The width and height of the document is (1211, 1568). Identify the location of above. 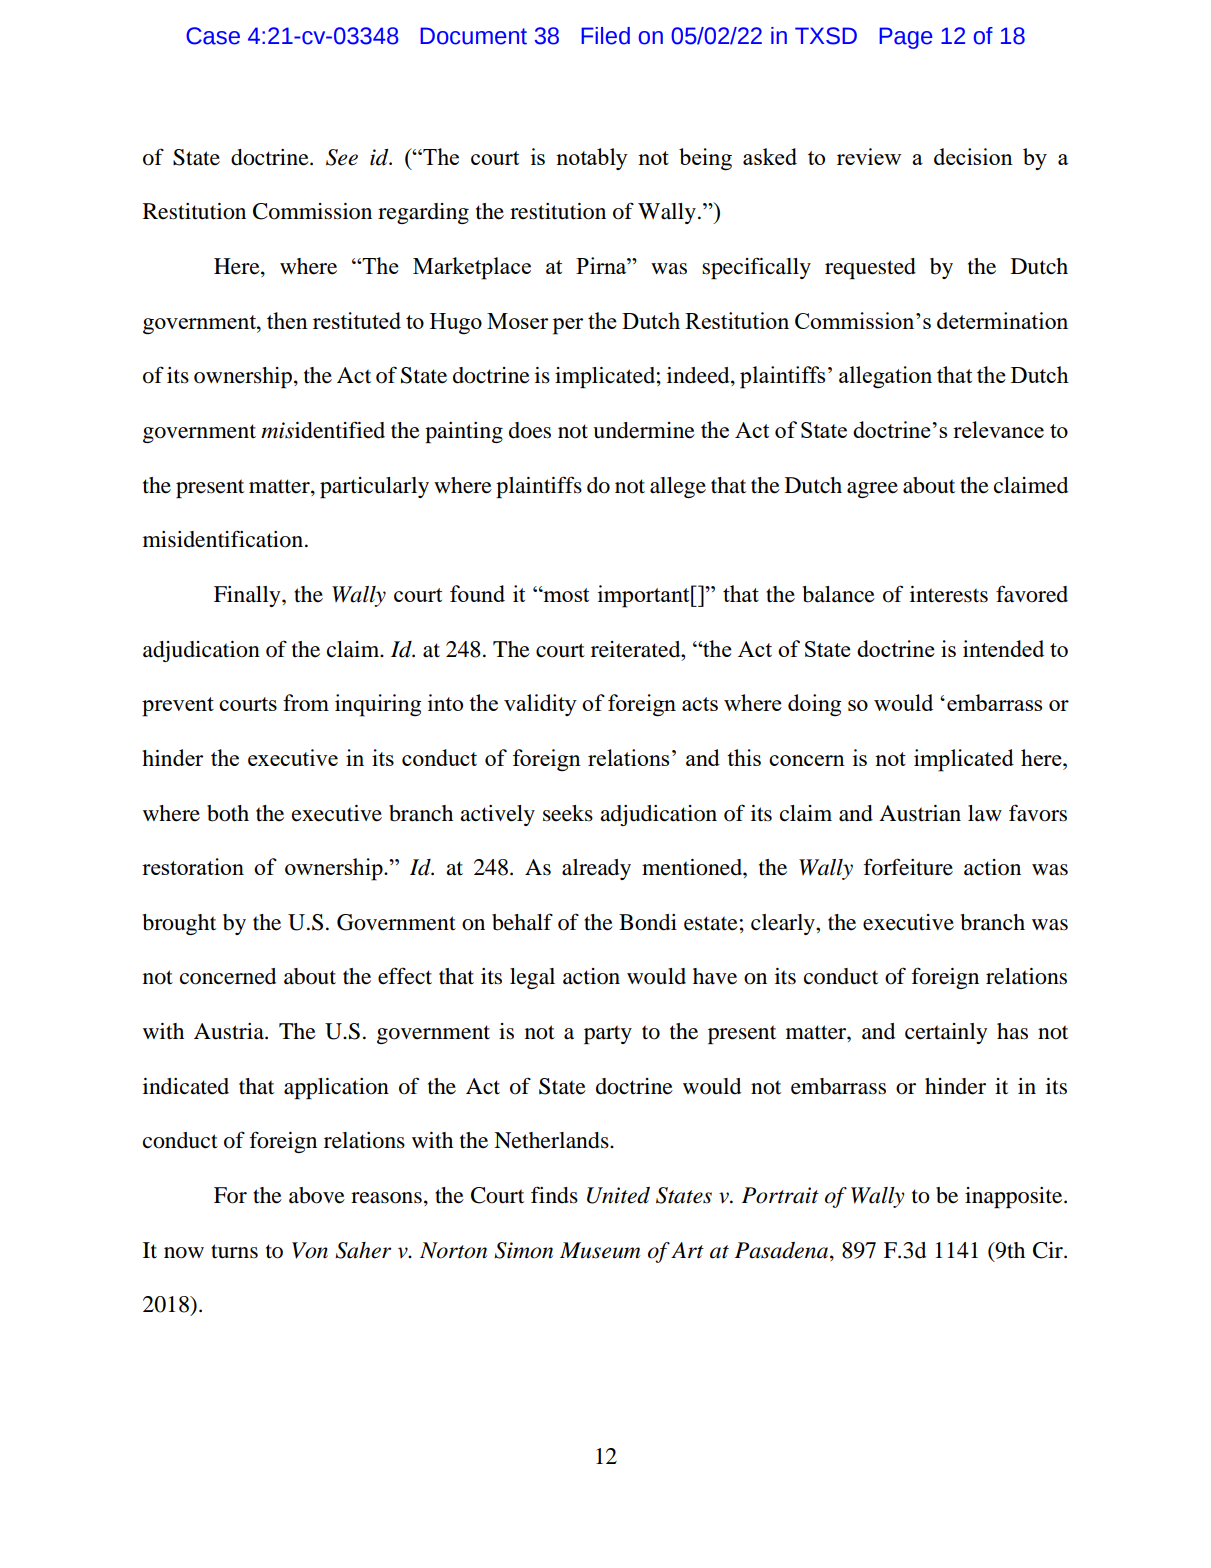
(317, 1195).
